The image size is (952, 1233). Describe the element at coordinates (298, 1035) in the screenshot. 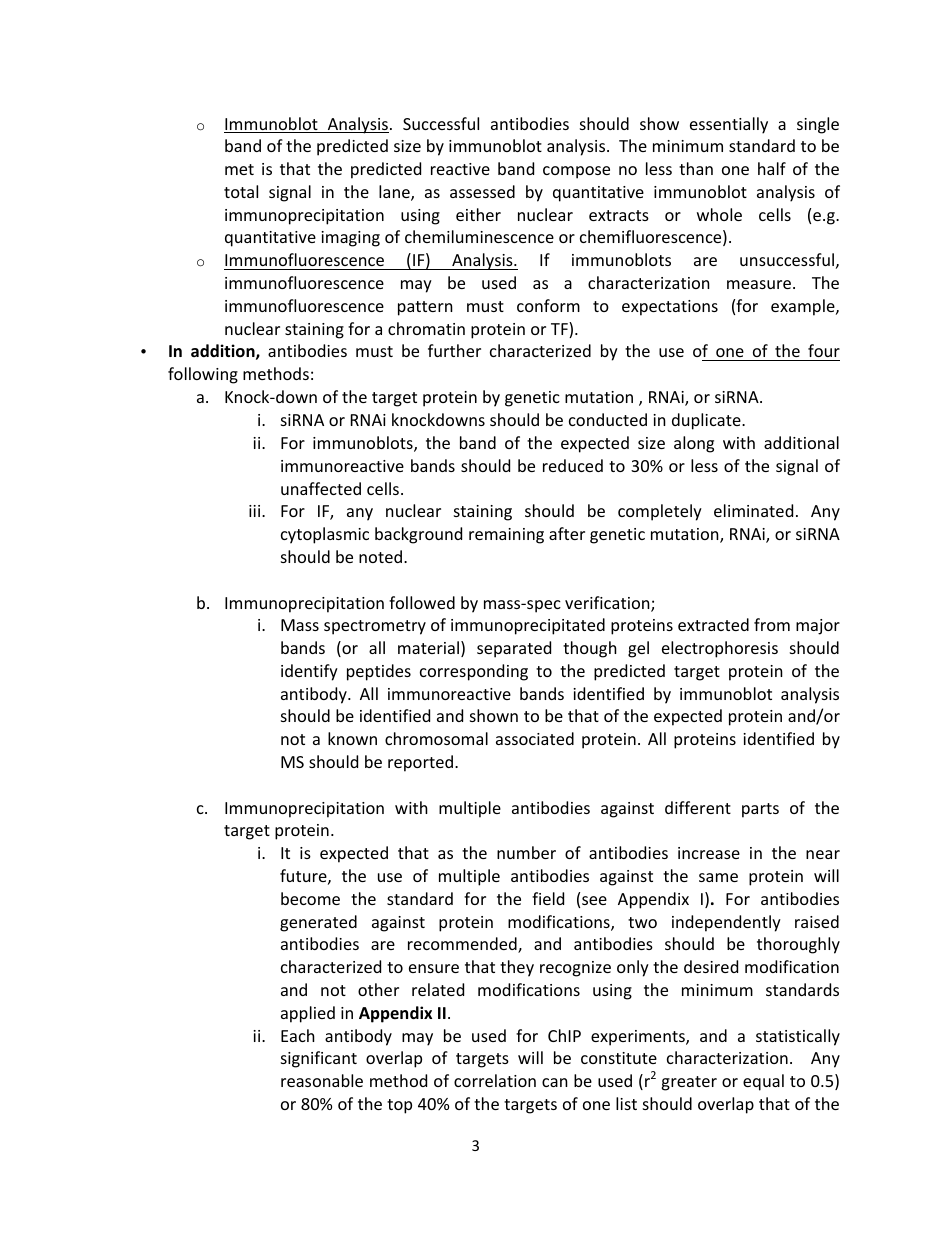

I see `Each` at that location.
